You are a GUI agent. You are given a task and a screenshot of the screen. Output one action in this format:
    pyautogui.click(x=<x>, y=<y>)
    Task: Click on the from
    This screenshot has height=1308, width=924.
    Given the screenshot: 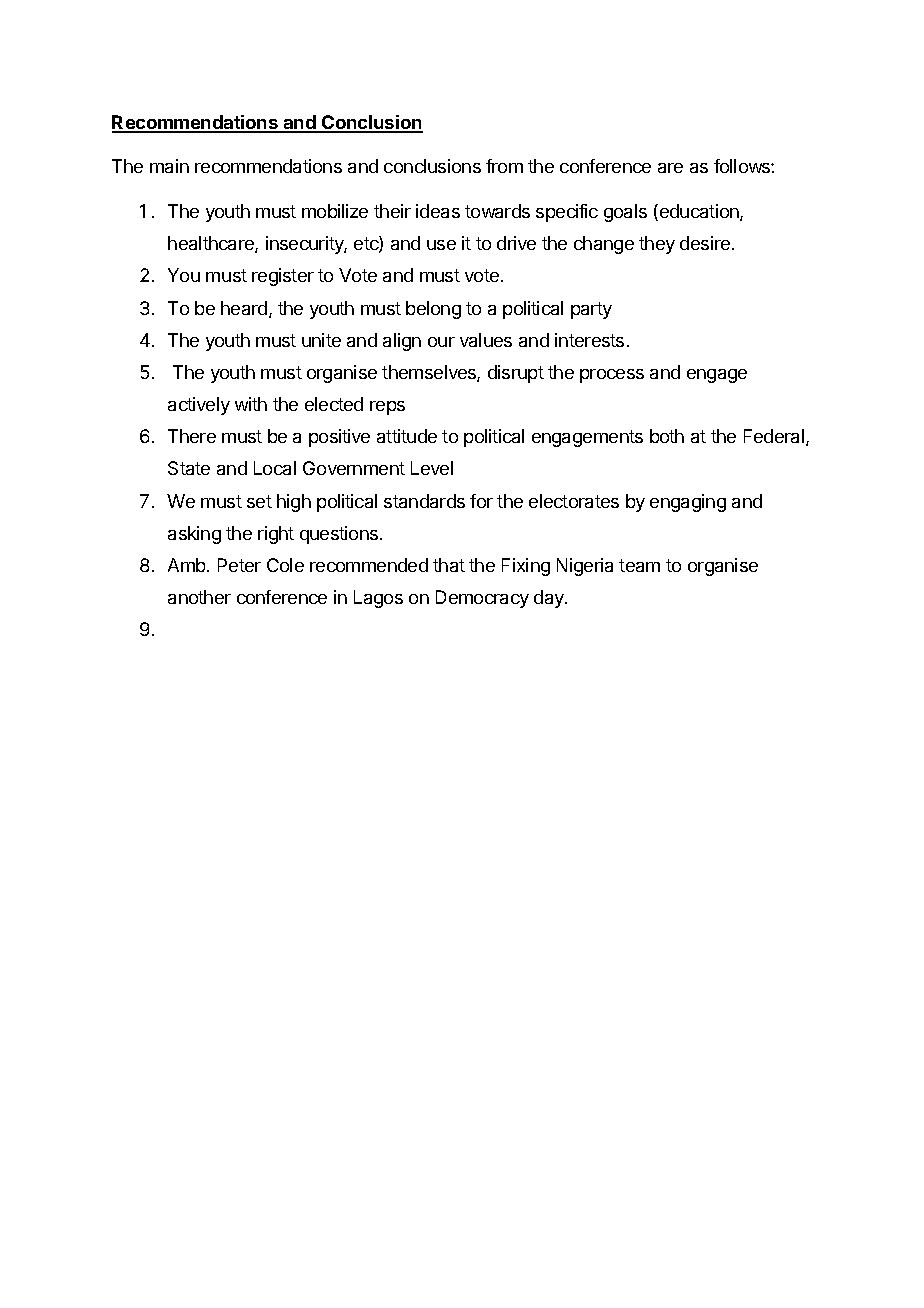 What is the action you would take?
    pyautogui.click(x=504, y=166)
